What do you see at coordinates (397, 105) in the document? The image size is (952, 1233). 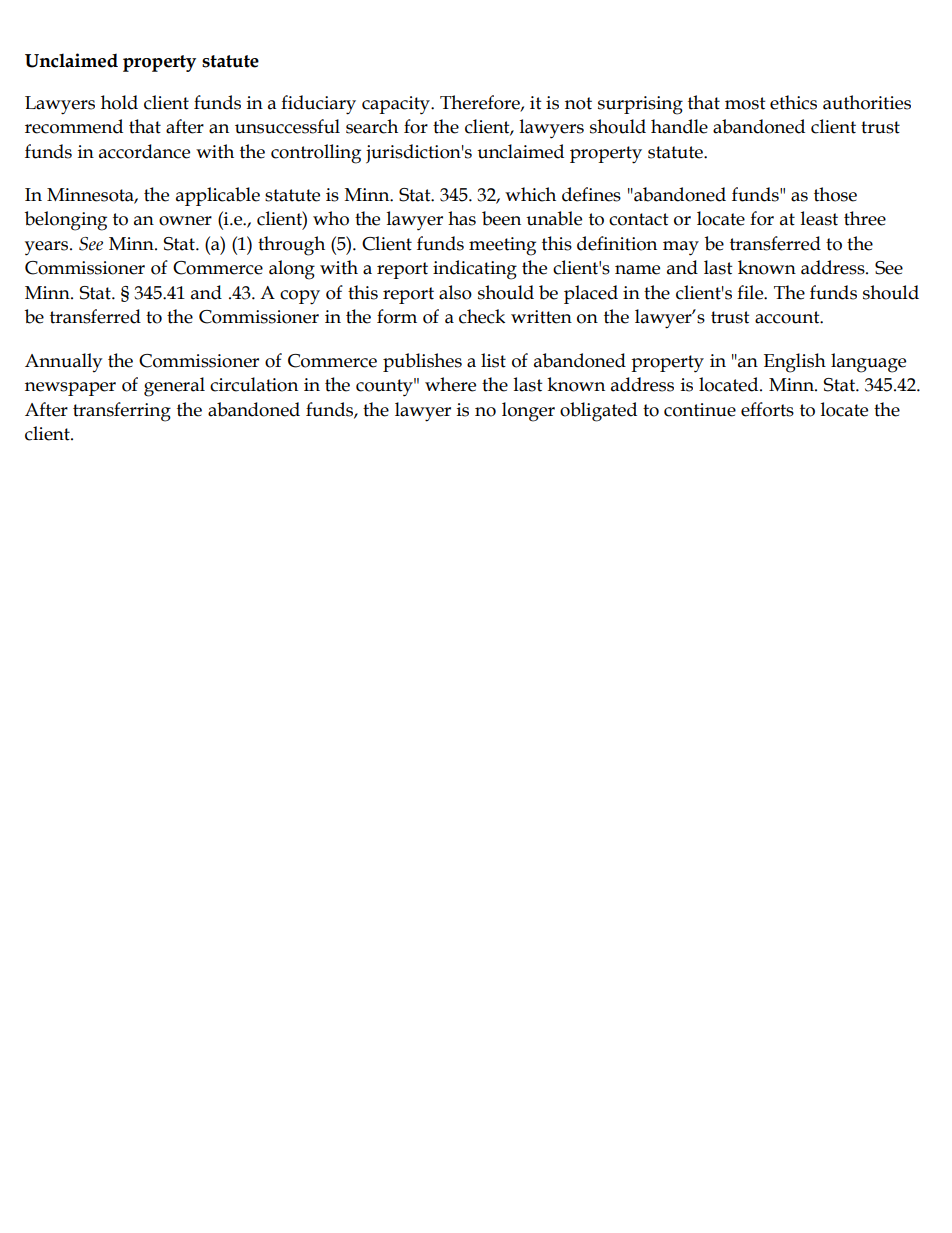 I see `capacity` at bounding box center [397, 105].
